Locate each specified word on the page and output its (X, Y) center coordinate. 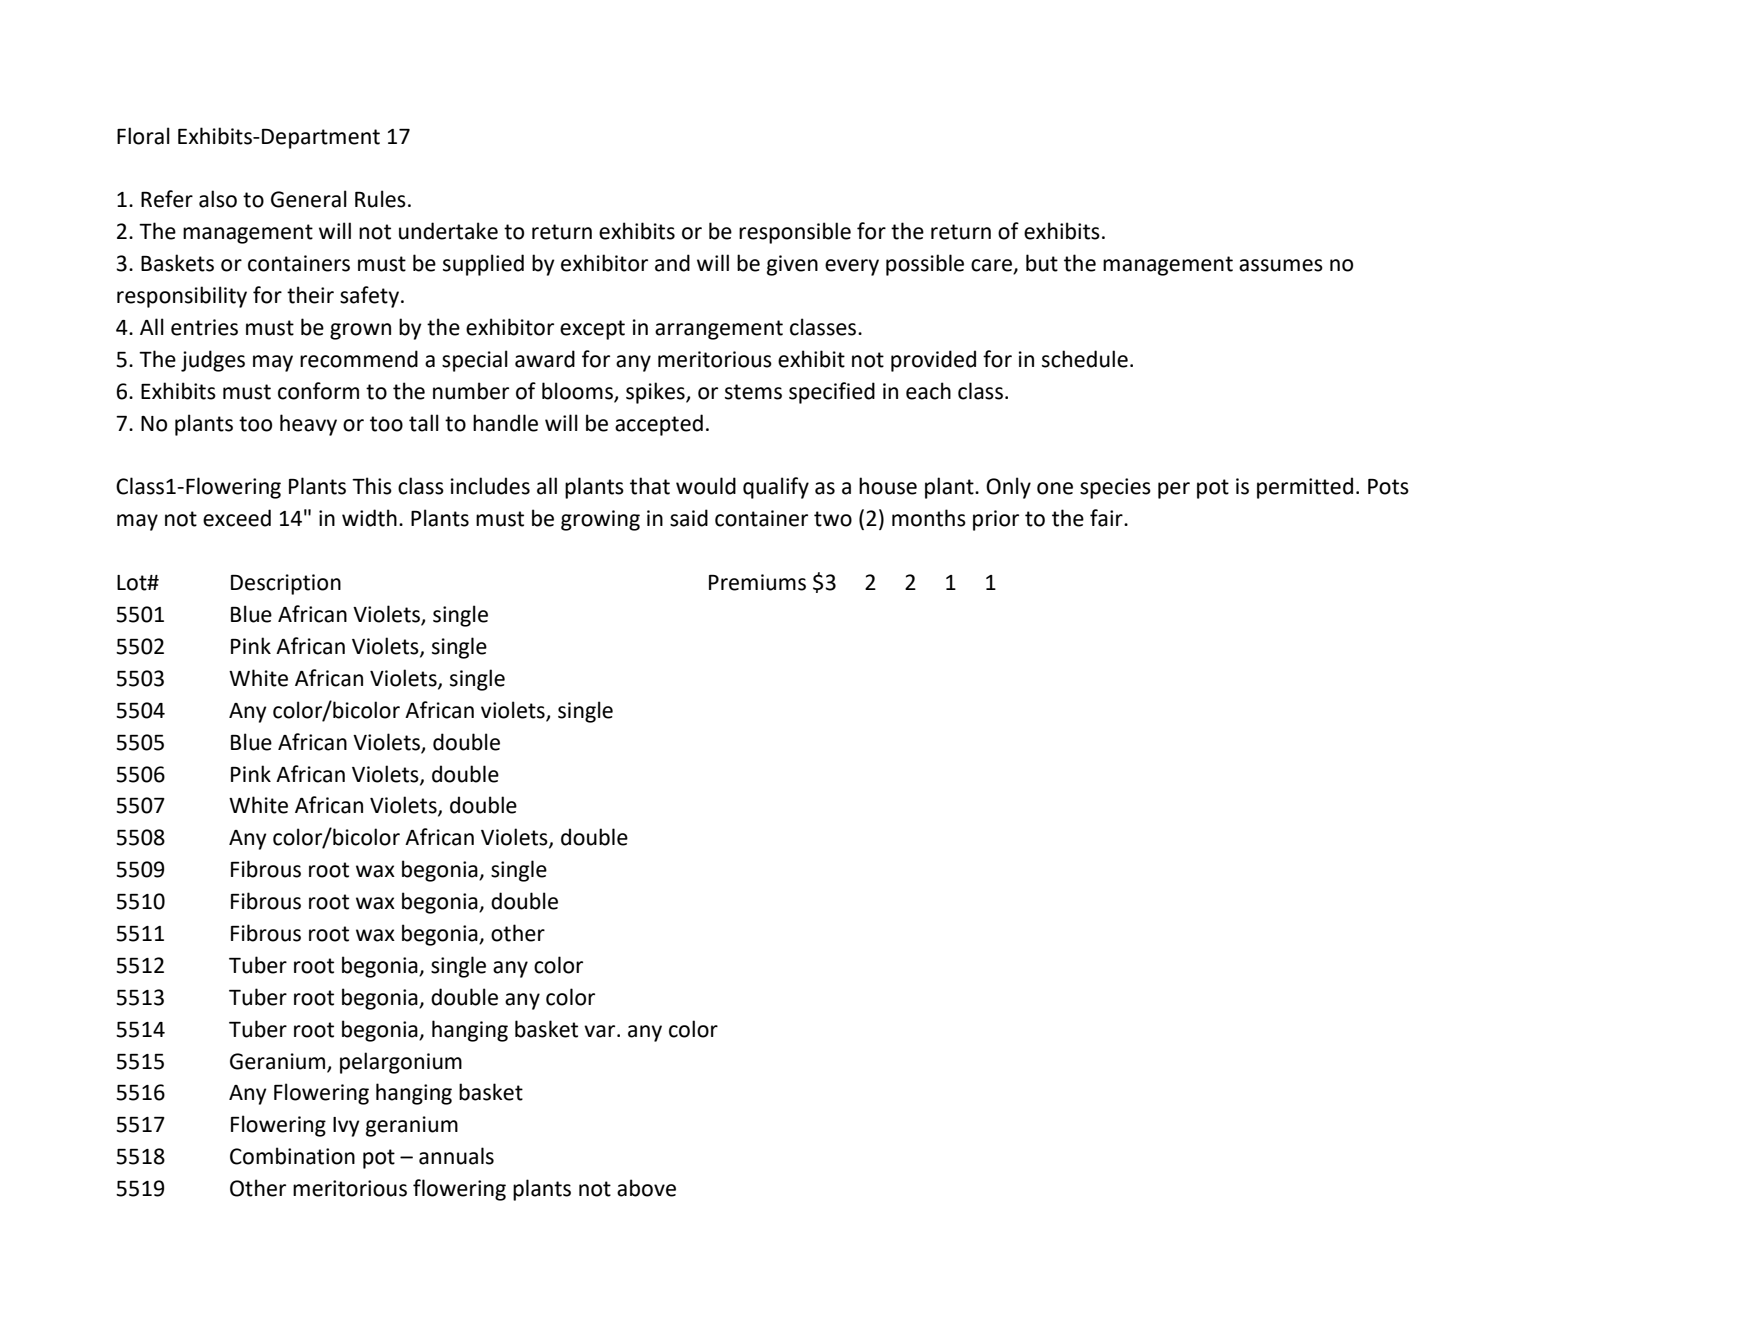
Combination (292, 1156)
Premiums (757, 582)
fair (1107, 518)
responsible (795, 233)
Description (286, 584)
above (646, 1188)
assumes (1281, 265)
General (309, 199)
